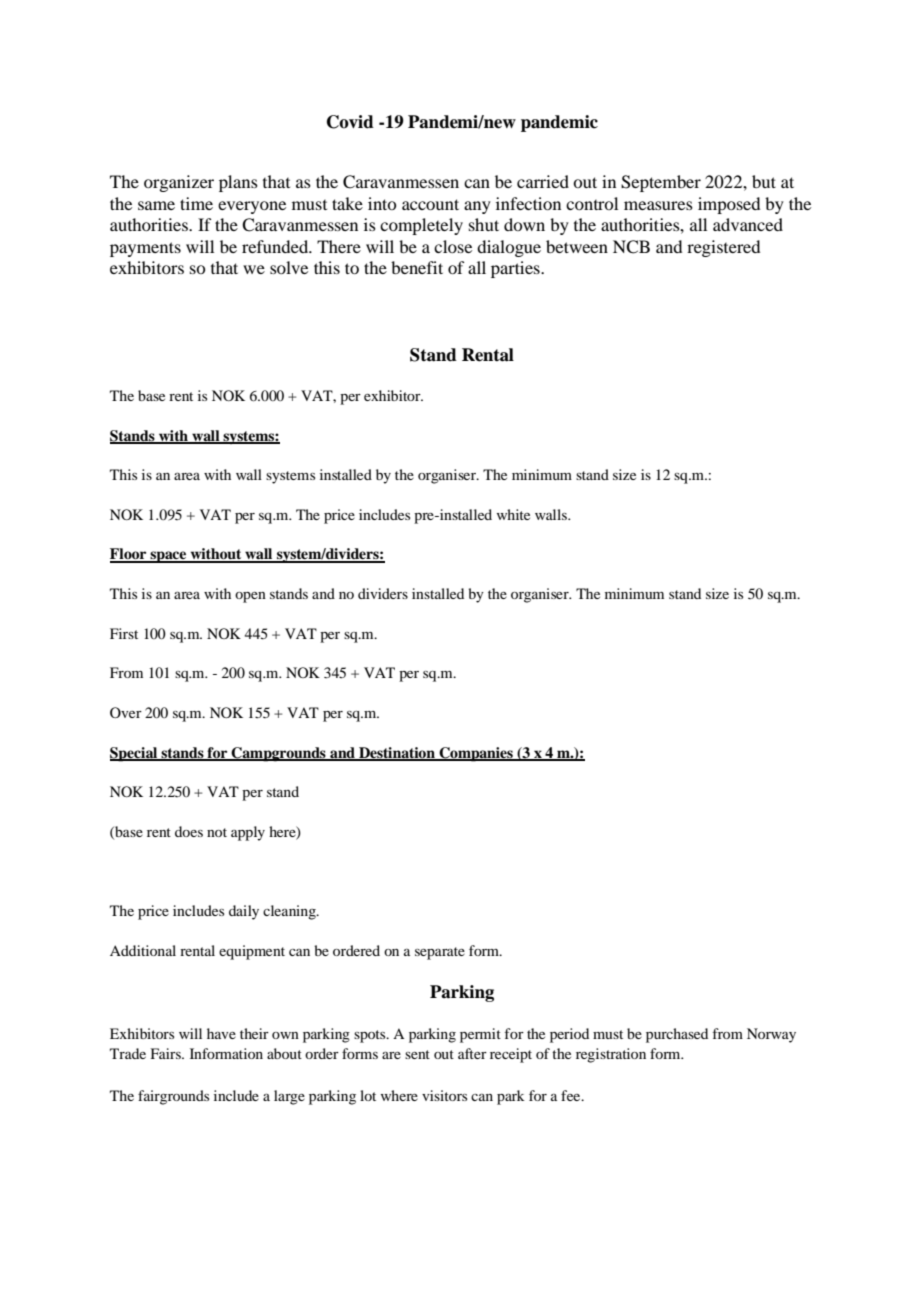 The width and height of the screenshot is (924, 1308). I want to click on September, so click(661, 183).
